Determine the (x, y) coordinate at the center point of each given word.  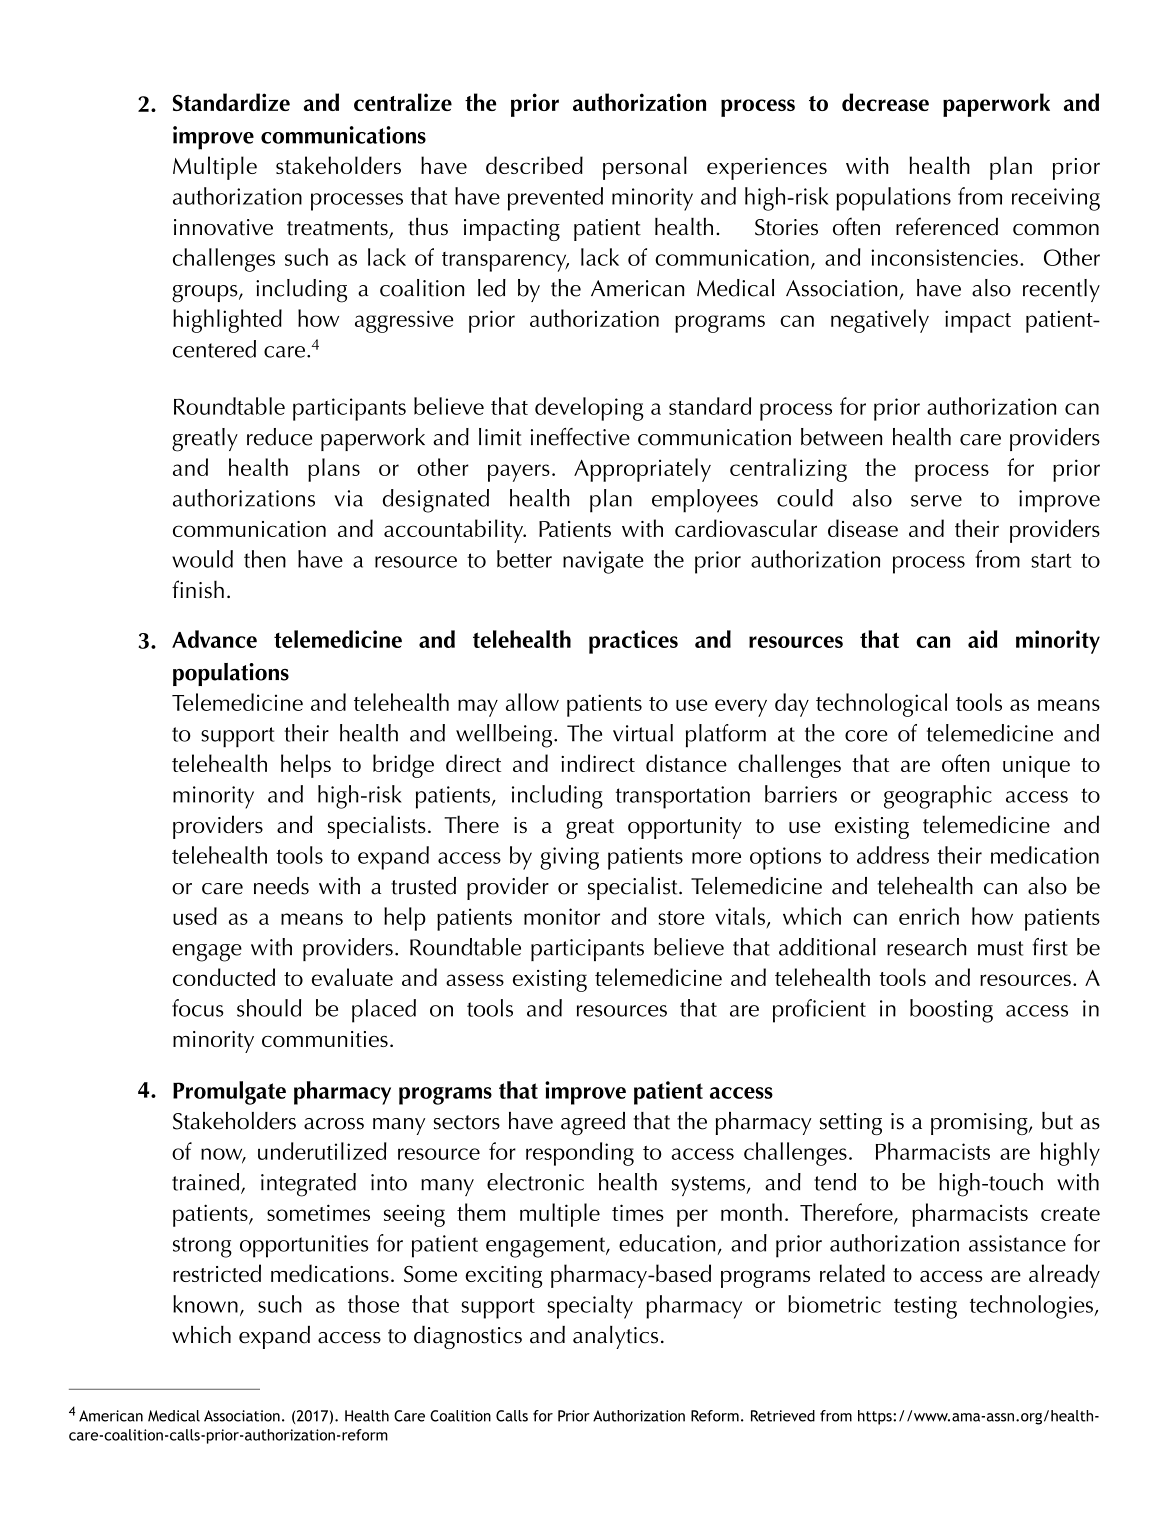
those (373, 1304)
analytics (615, 1337)
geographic (938, 797)
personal (645, 168)
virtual (643, 733)
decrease (885, 102)
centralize (403, 102)
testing (925, 1307)
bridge (403, 766)
